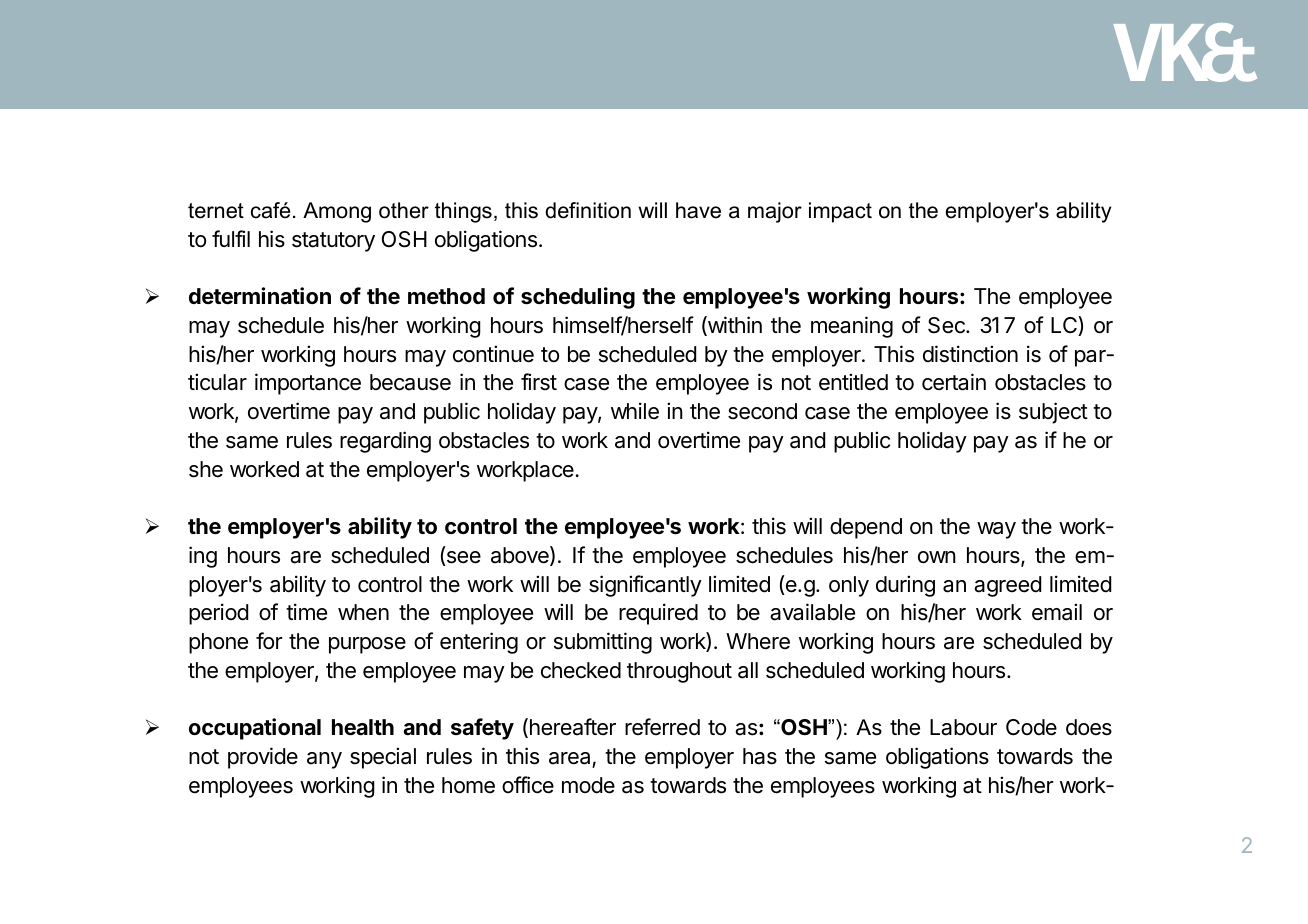  I want to click on way, so click(996, 530).
